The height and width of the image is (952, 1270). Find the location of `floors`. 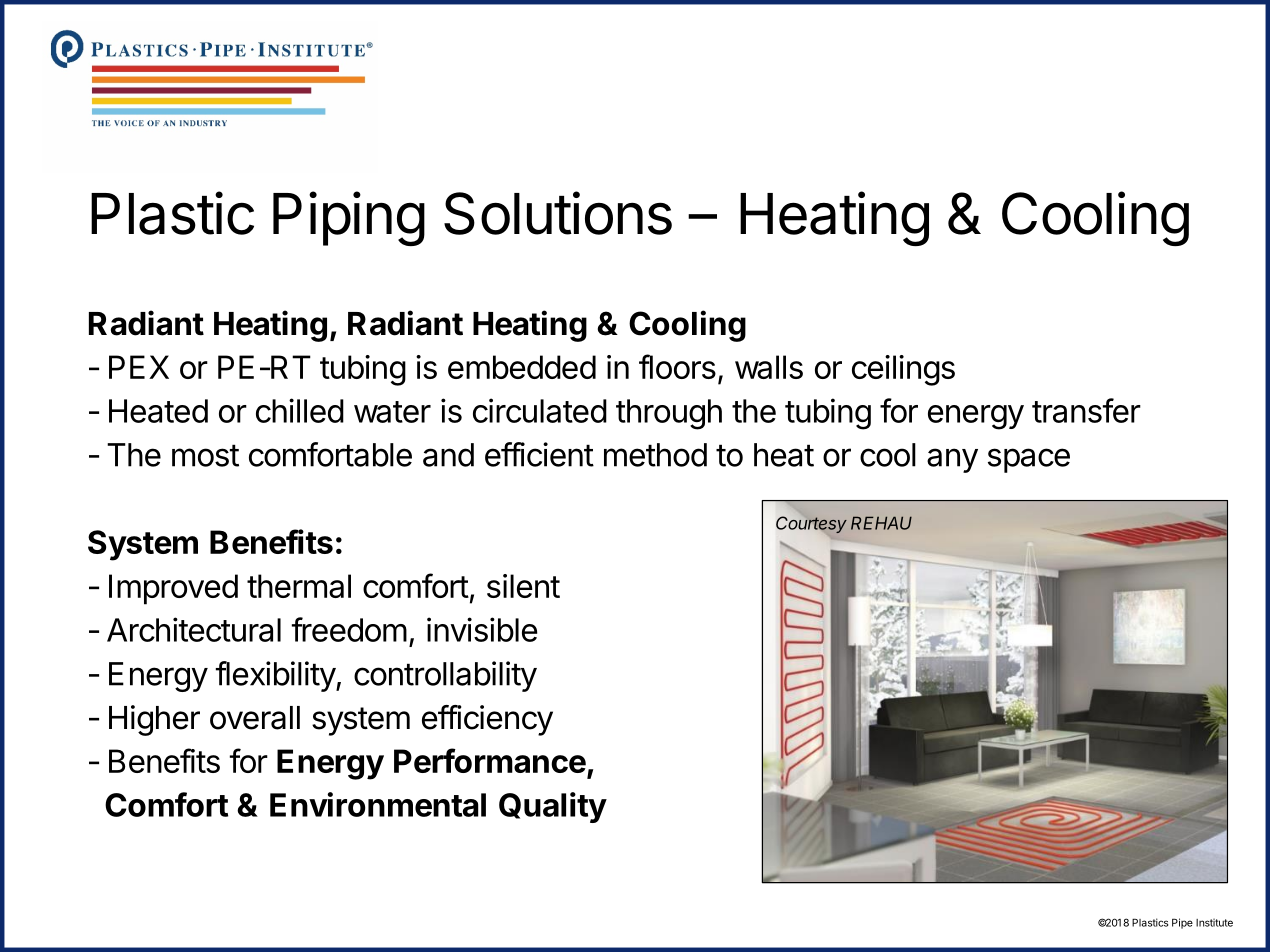

floors is located at coordinates (677, 366).
